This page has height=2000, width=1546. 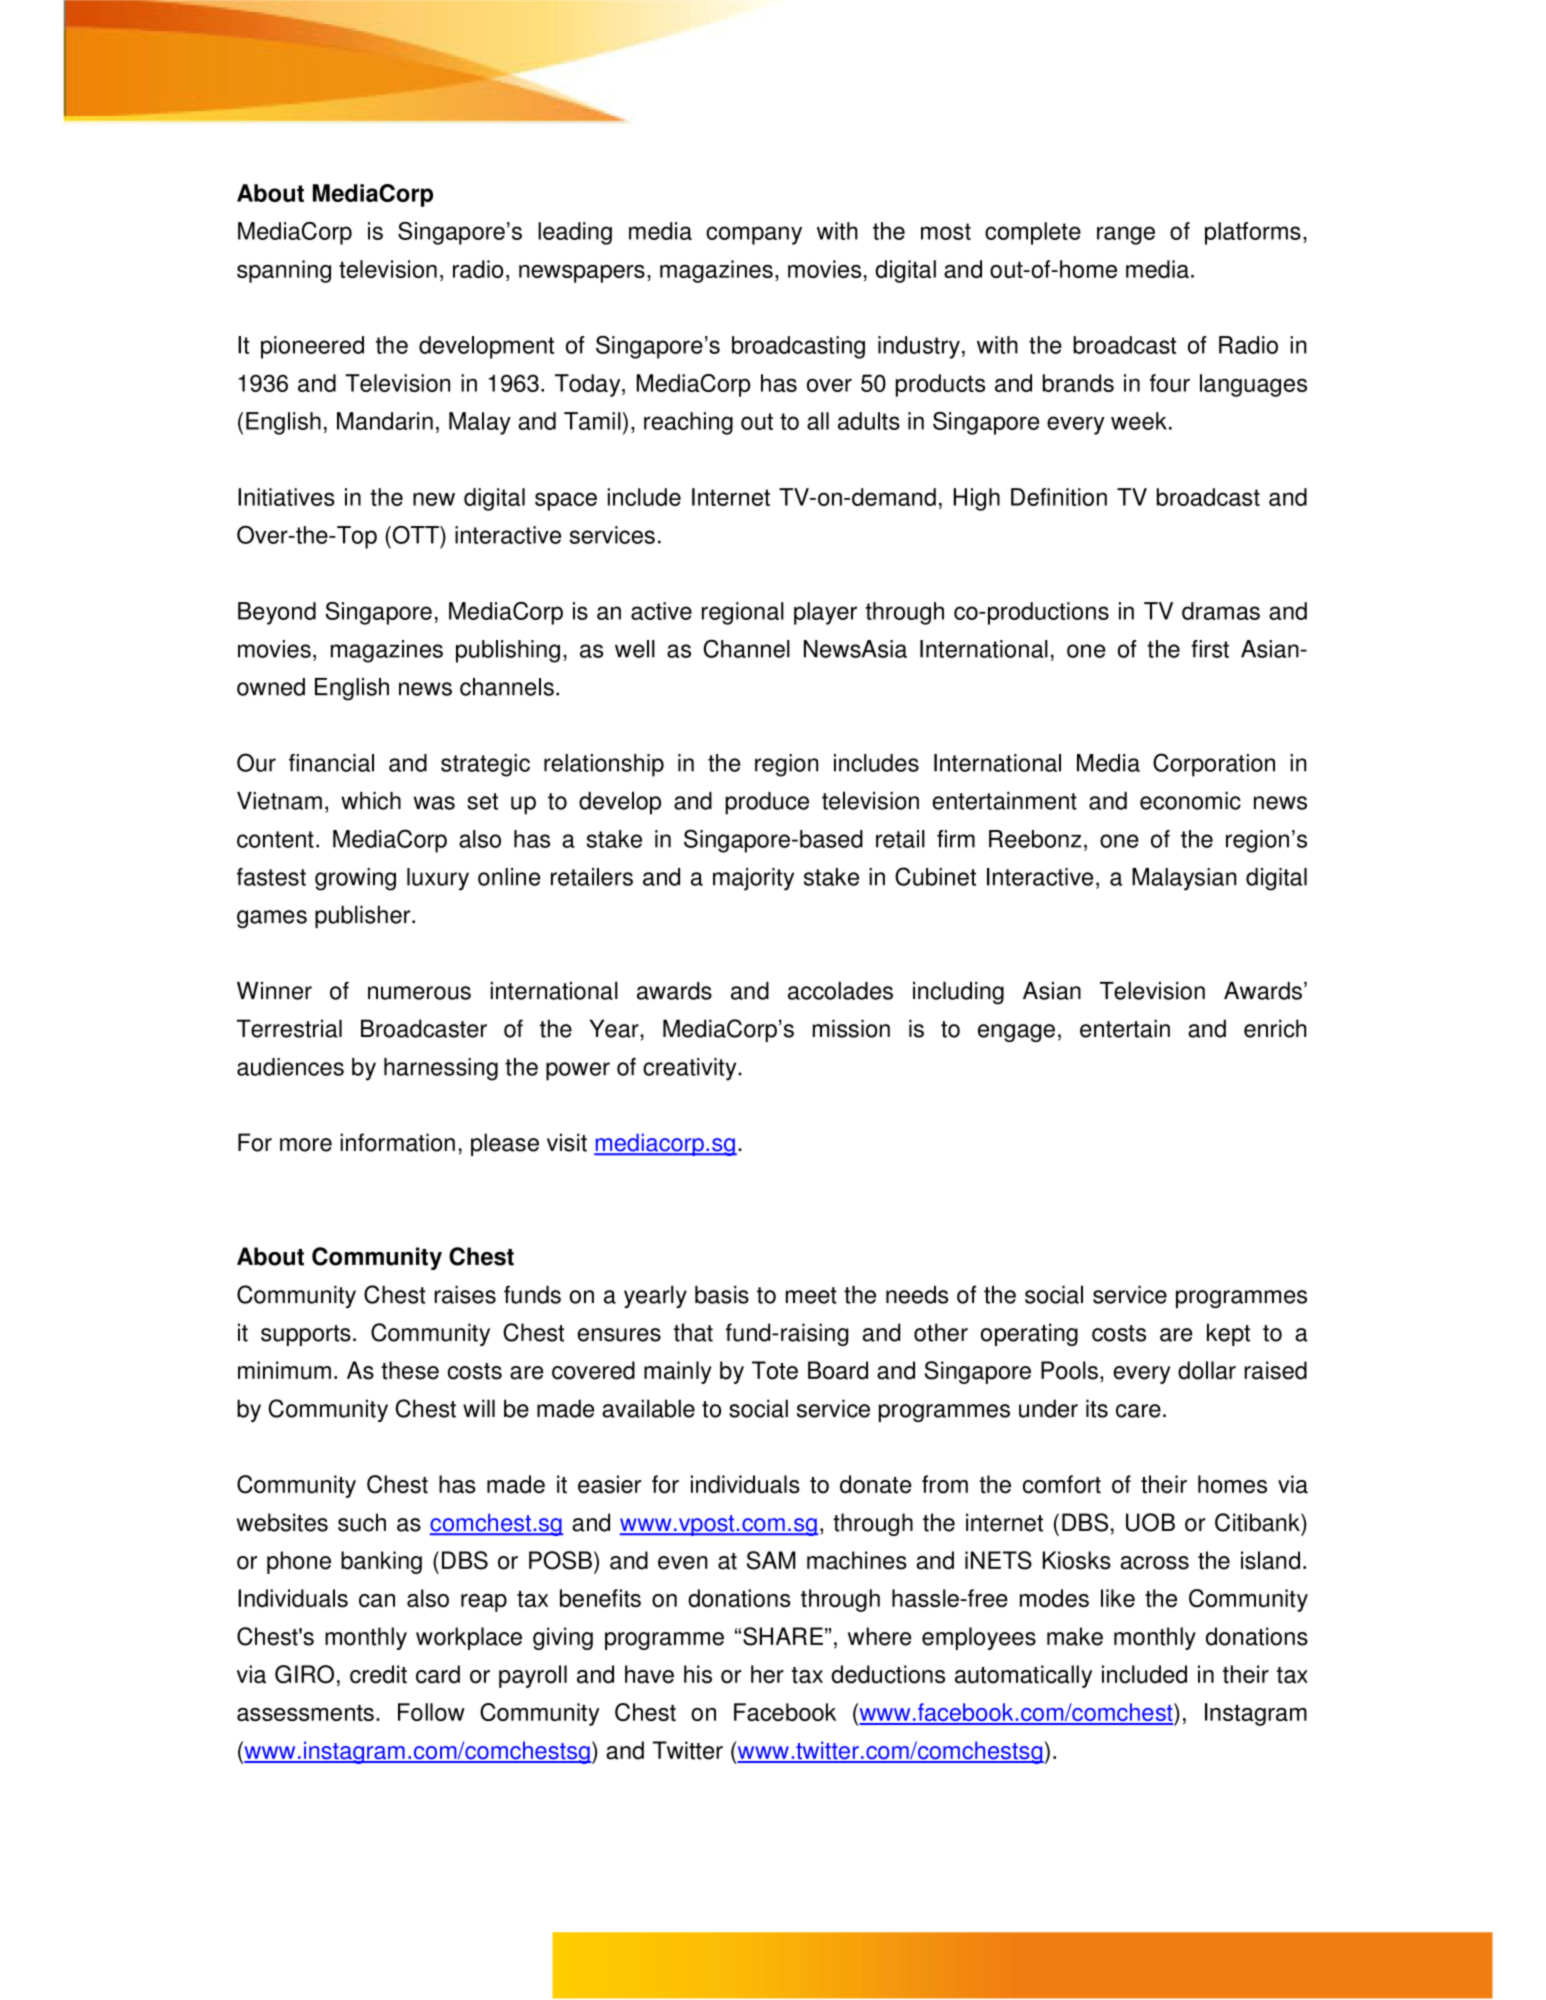 I want to click on player, so click(x=825, y=613).
